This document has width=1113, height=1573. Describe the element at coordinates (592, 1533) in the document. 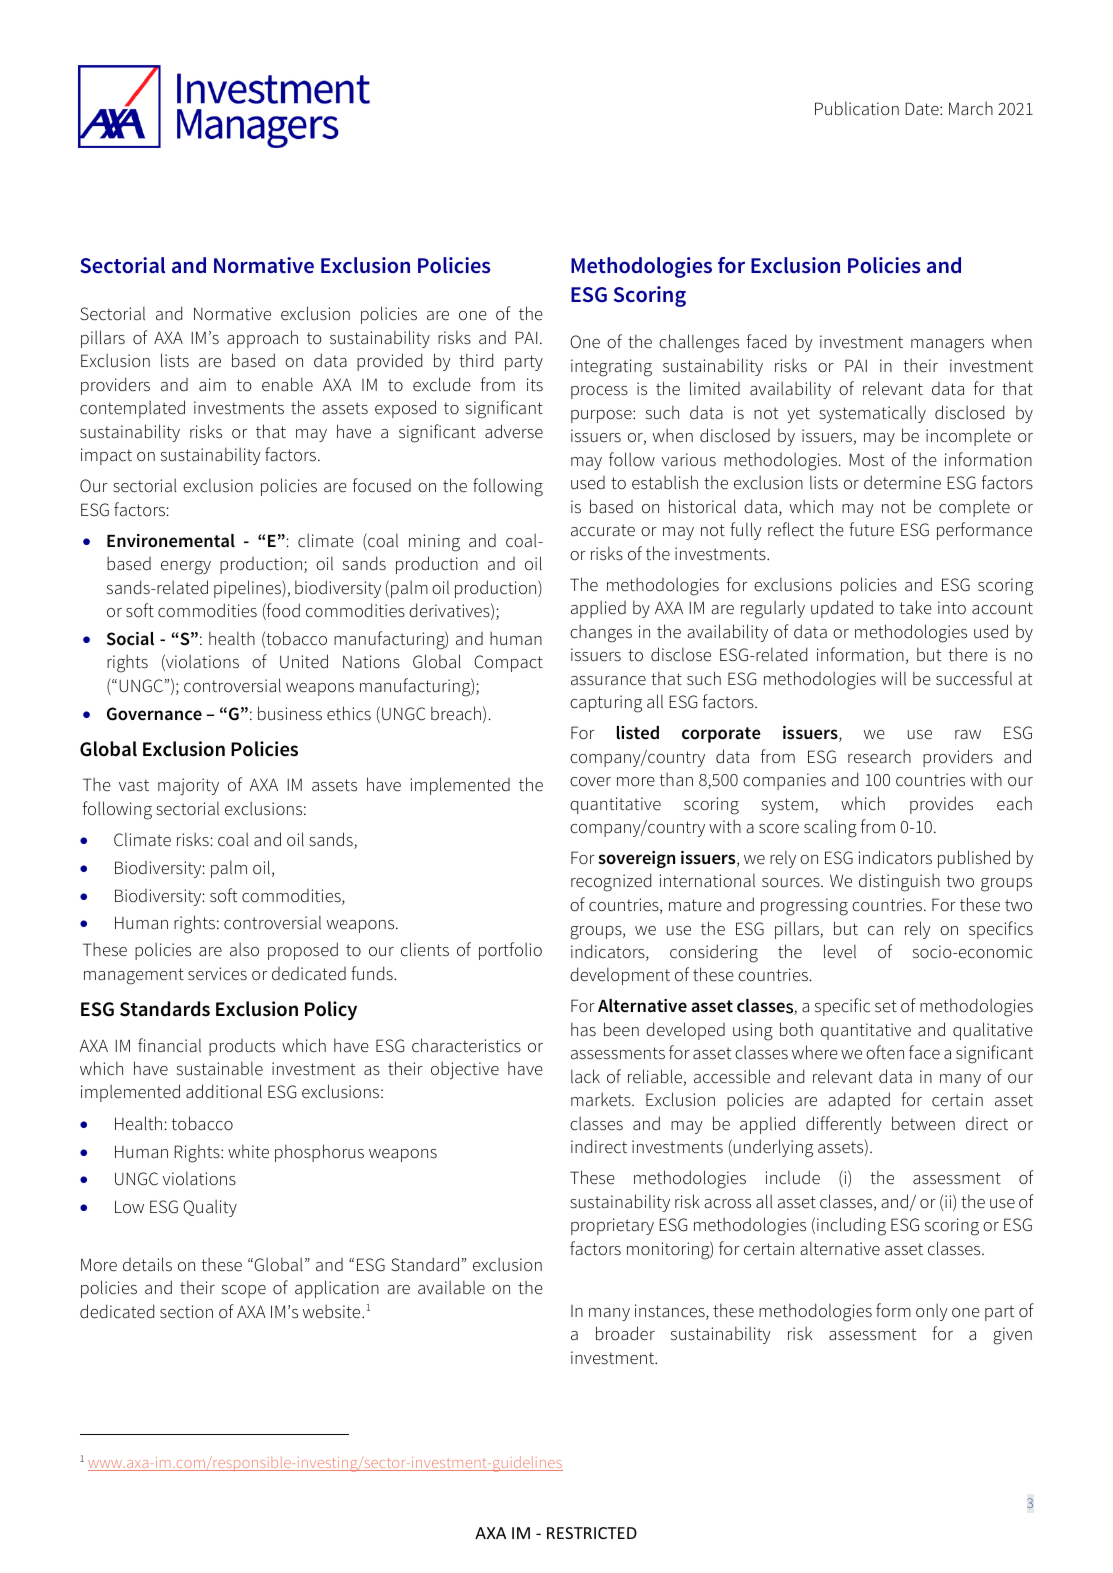

I see `RESTRICTED` at that location.
